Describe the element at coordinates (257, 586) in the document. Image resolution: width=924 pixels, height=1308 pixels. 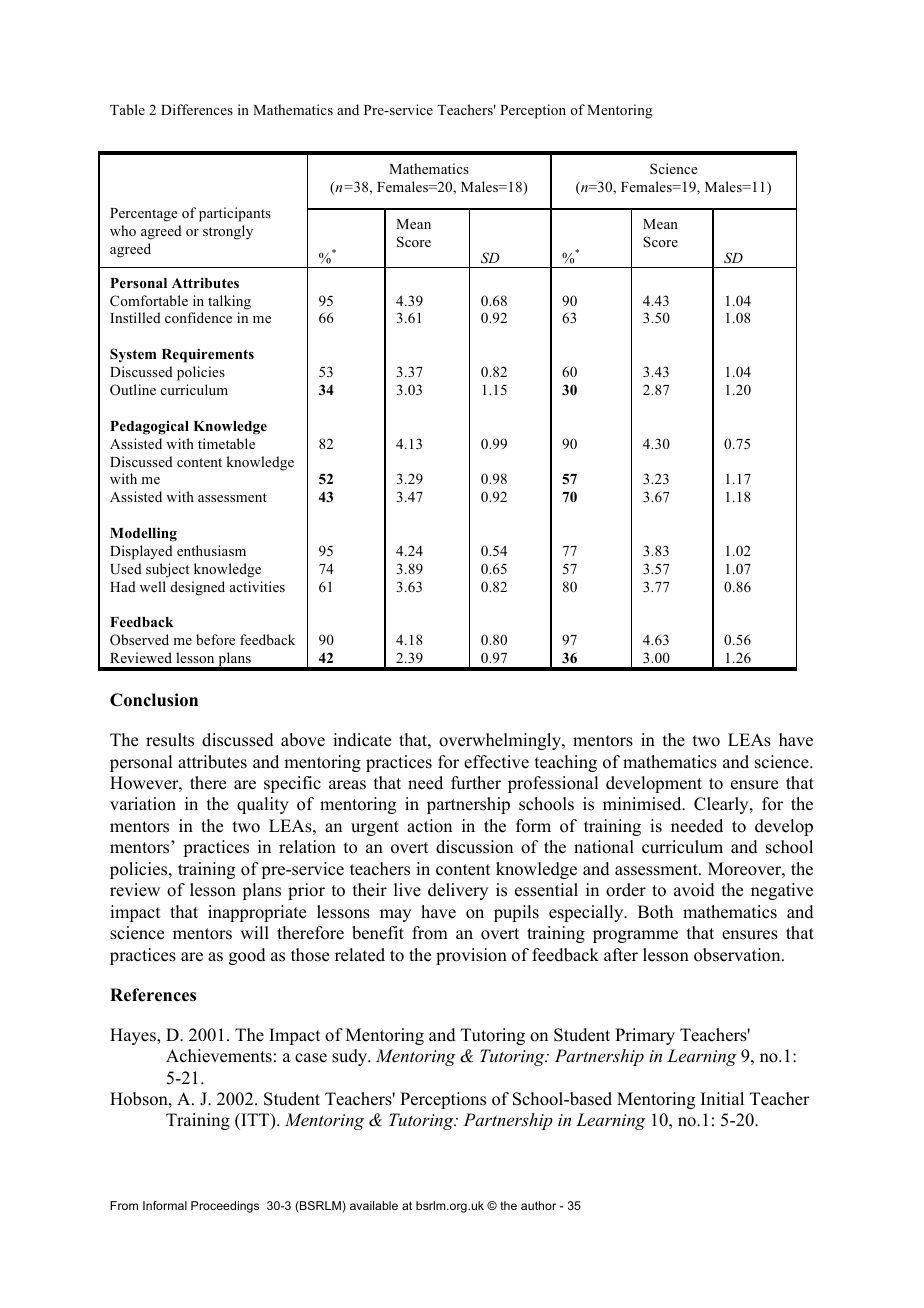
I see `activities` at that location.
